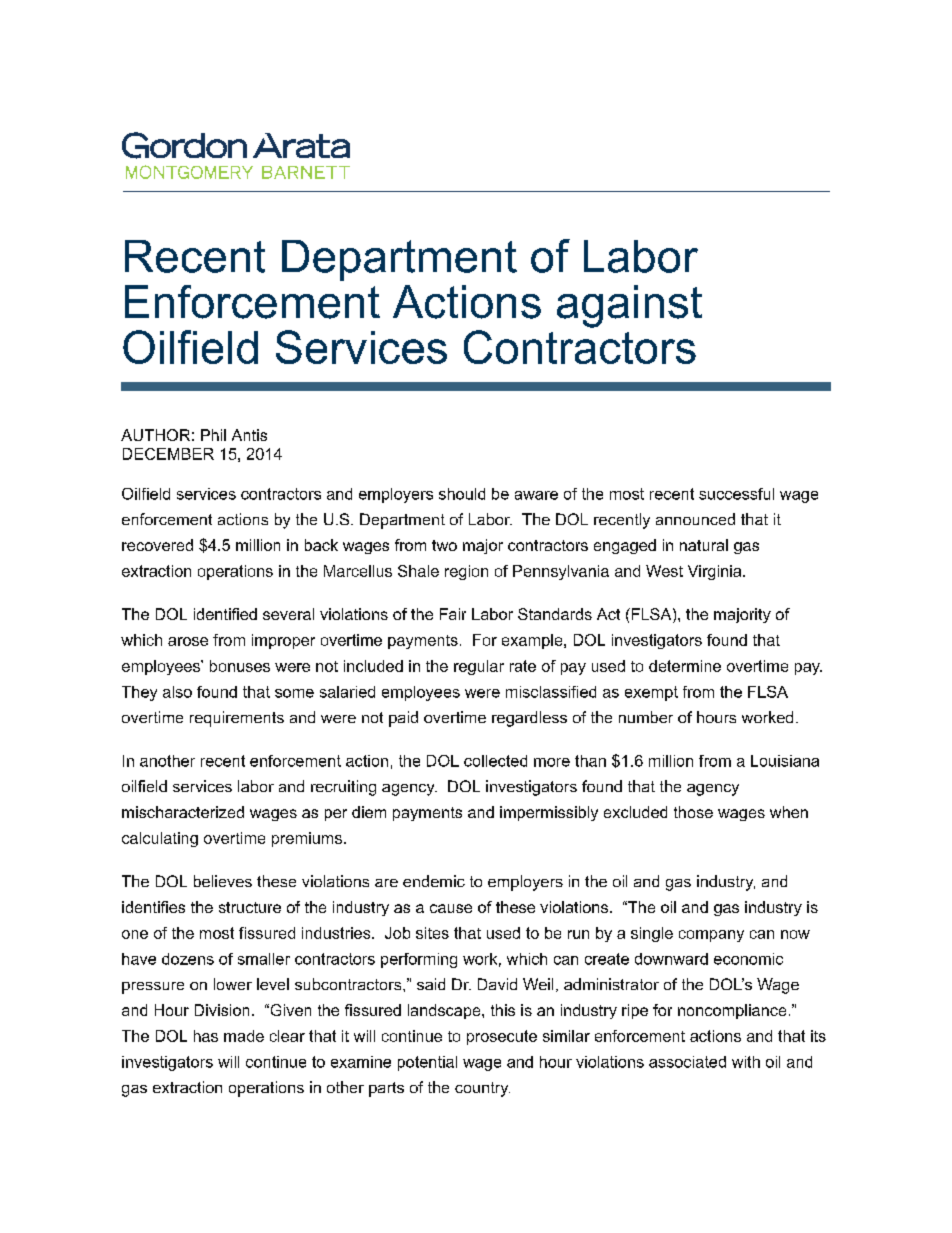 The width and height of the screenshot is (952, 1233). What do you see at coordinates (685, 666) in the screenshot?
I see `determine` at bounding box center [685, 666].
